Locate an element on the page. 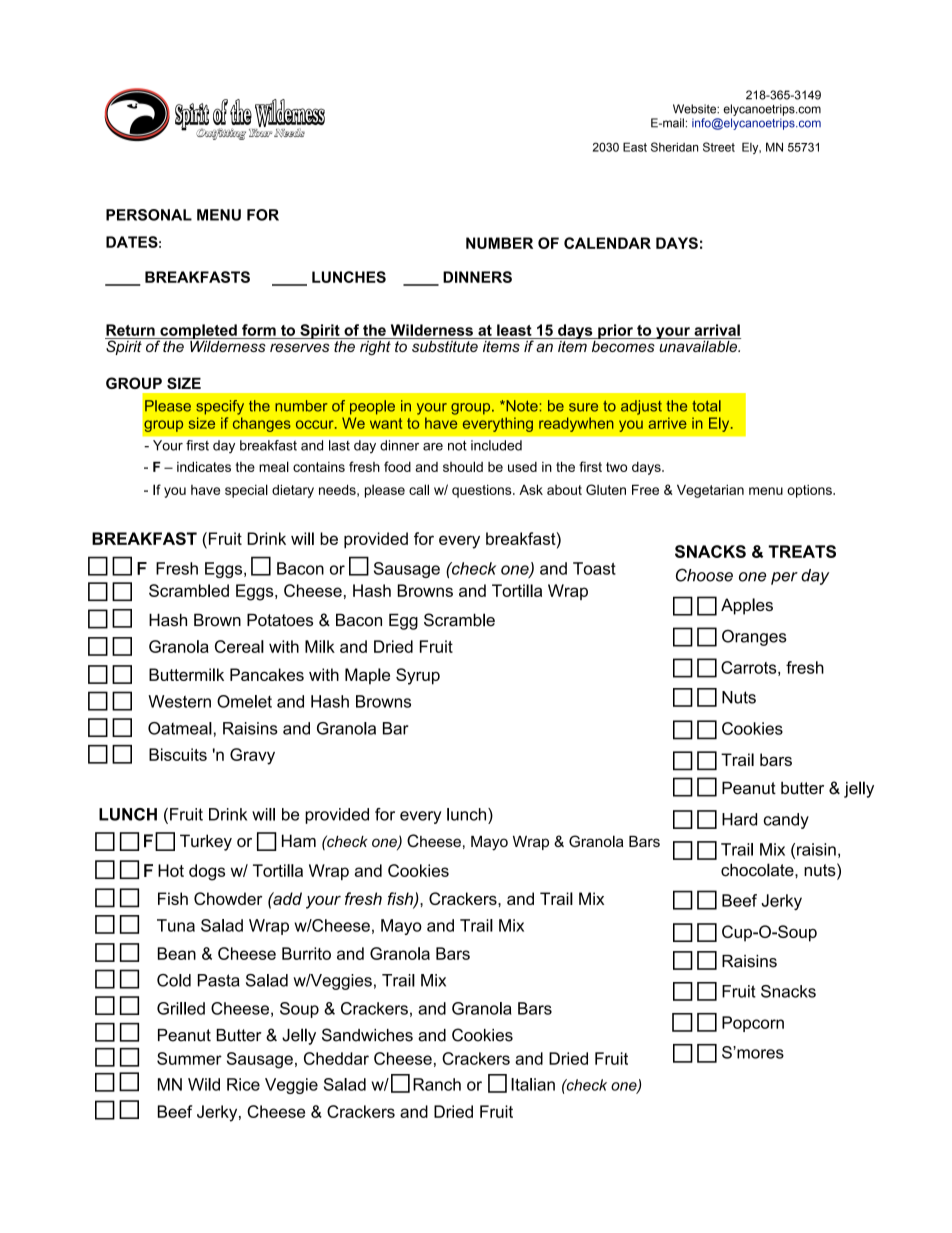 The image size is (952, 1233). Cereal is located at coordinates (239, 646).
